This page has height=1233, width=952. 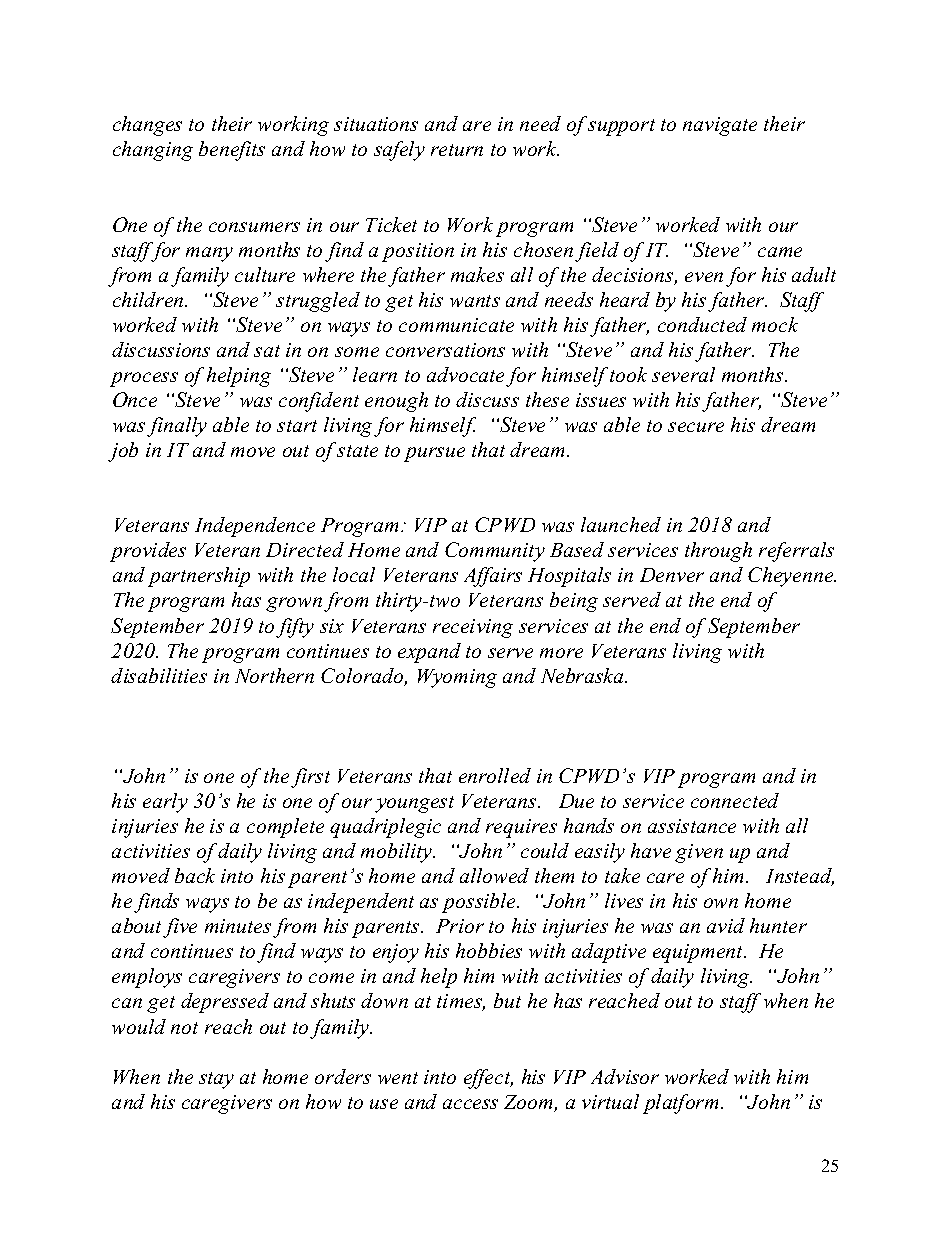 What do you see at coordinates (720, 126) in the page?
I see `navigate` at bounding box center [720, 126].
